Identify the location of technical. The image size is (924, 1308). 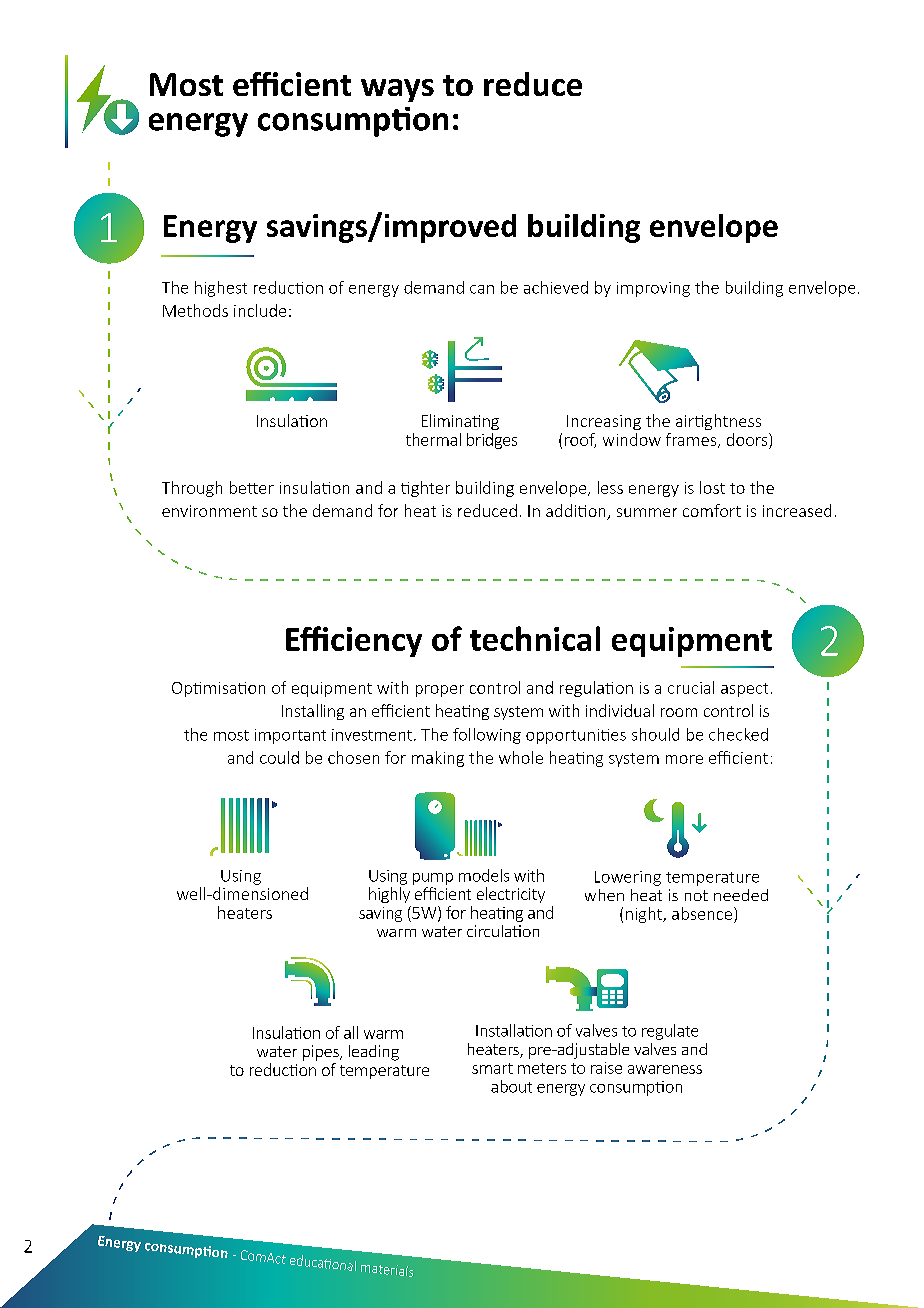
(535, 638).
